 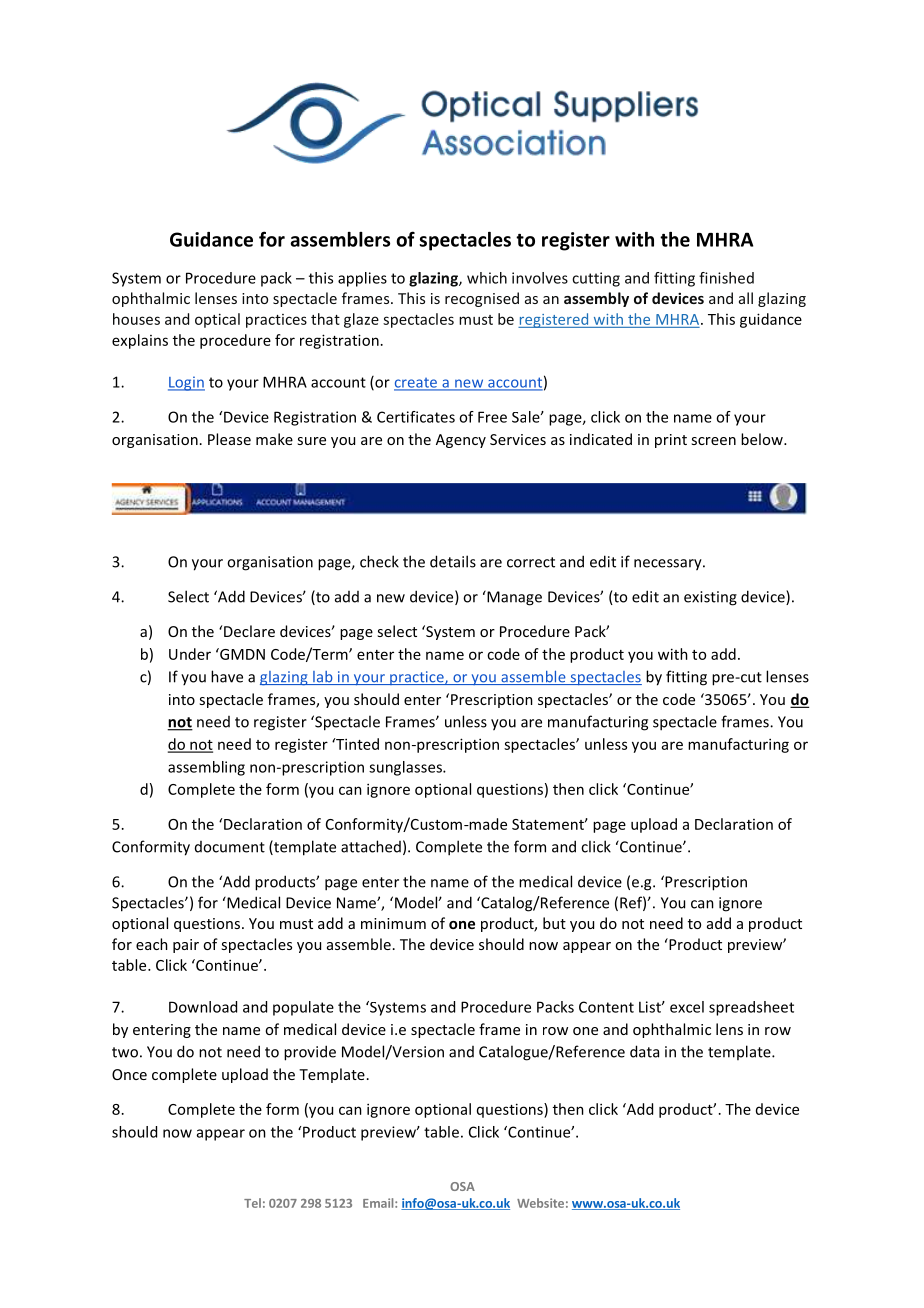 I want to click on but, so click(x=554, y=923).
